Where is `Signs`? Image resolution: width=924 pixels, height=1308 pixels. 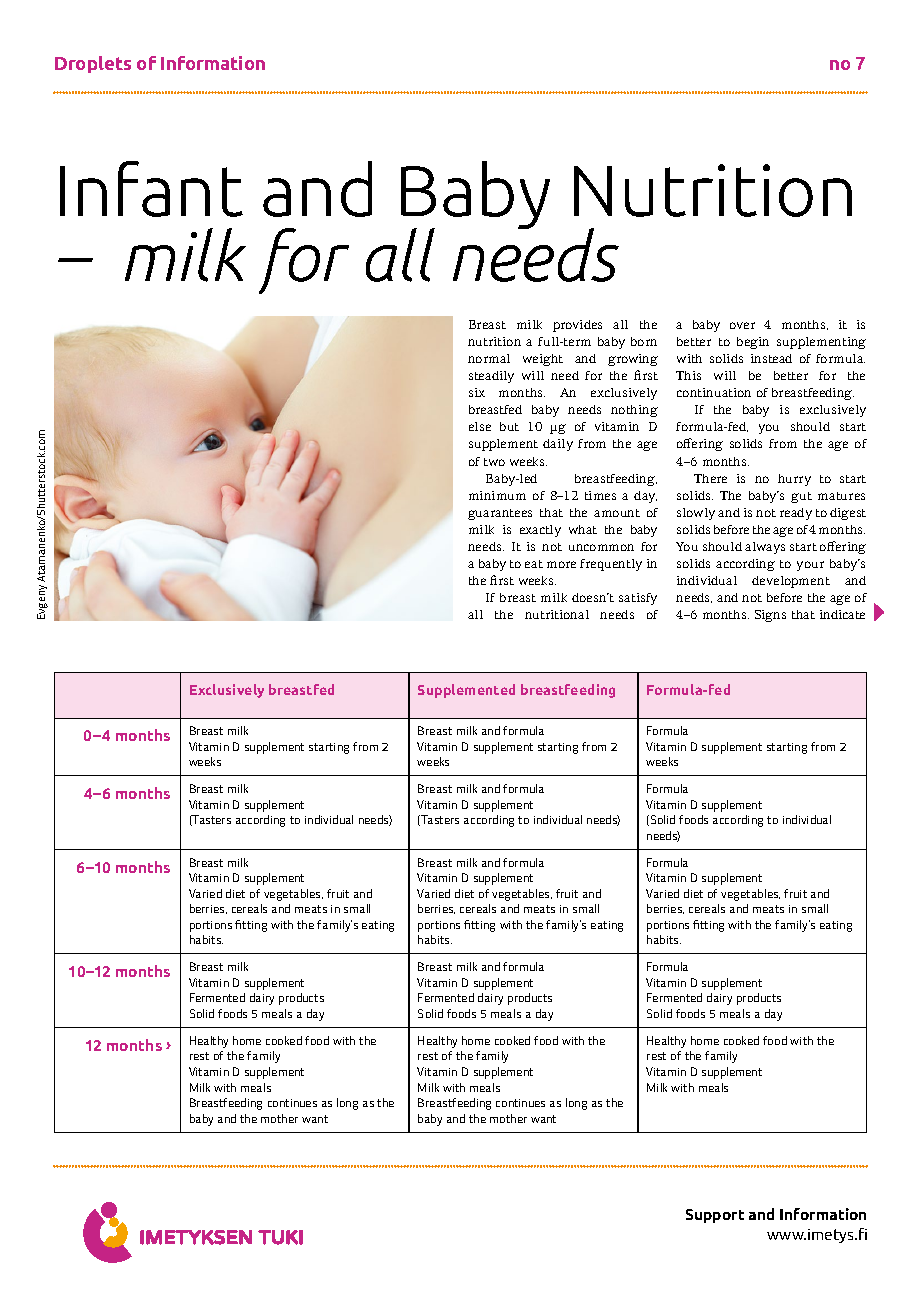 Signs is located at coordinates (770, 616).
